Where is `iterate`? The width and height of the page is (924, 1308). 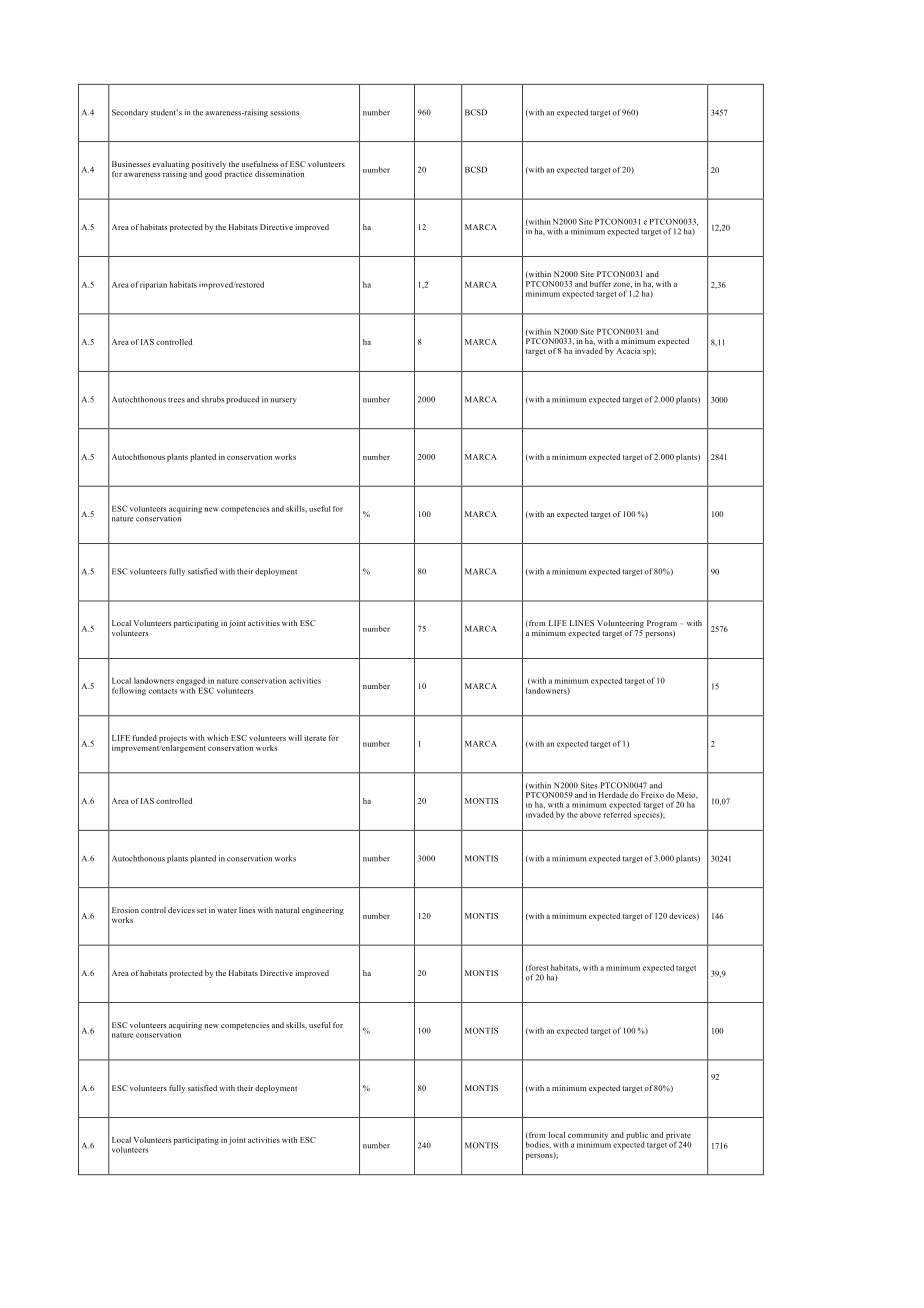
iterate is located at coordinates (315, 738).
